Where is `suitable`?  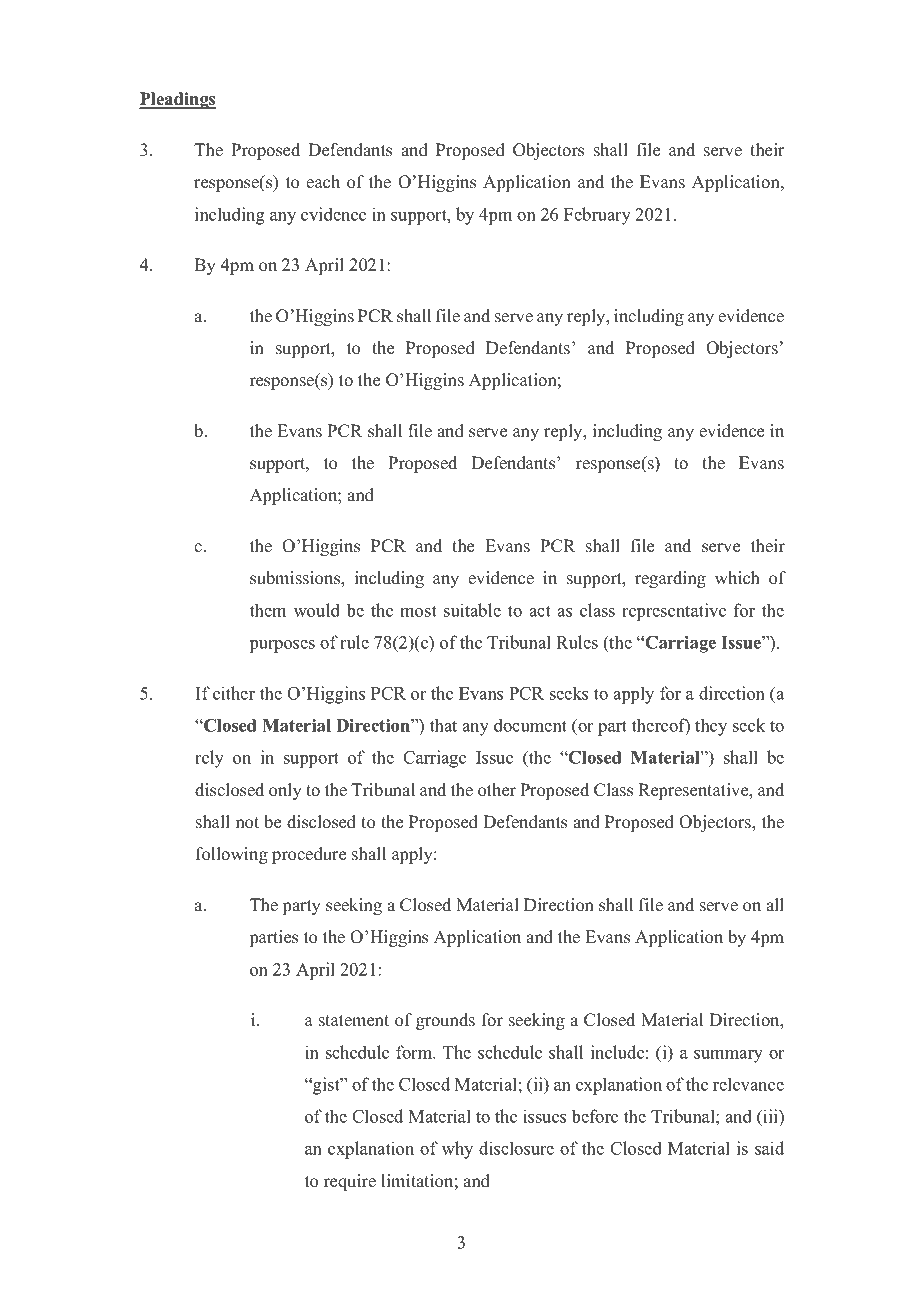 suitable is located at coordinates (472, 610).
